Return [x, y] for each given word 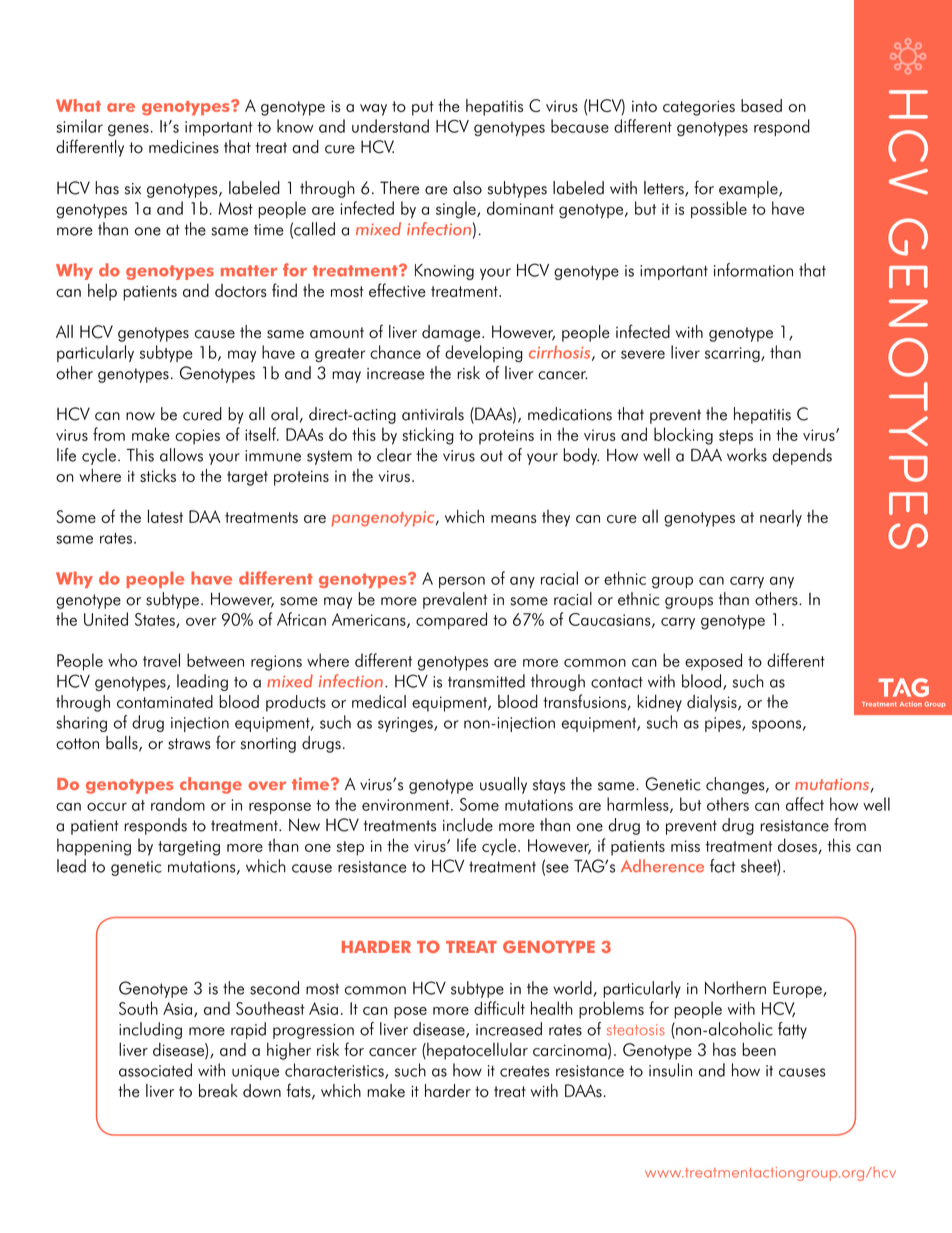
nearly [781, 518]
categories [699, 108]
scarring [733, 354]
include [468, 825]
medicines [184, 147]
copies [197, 437]
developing [484, 353]
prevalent [455, 600]
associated [155, 1070]
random [178, 804]
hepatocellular [476, 1051]
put [423, 108]
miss [685, 846]
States [156, 620]
